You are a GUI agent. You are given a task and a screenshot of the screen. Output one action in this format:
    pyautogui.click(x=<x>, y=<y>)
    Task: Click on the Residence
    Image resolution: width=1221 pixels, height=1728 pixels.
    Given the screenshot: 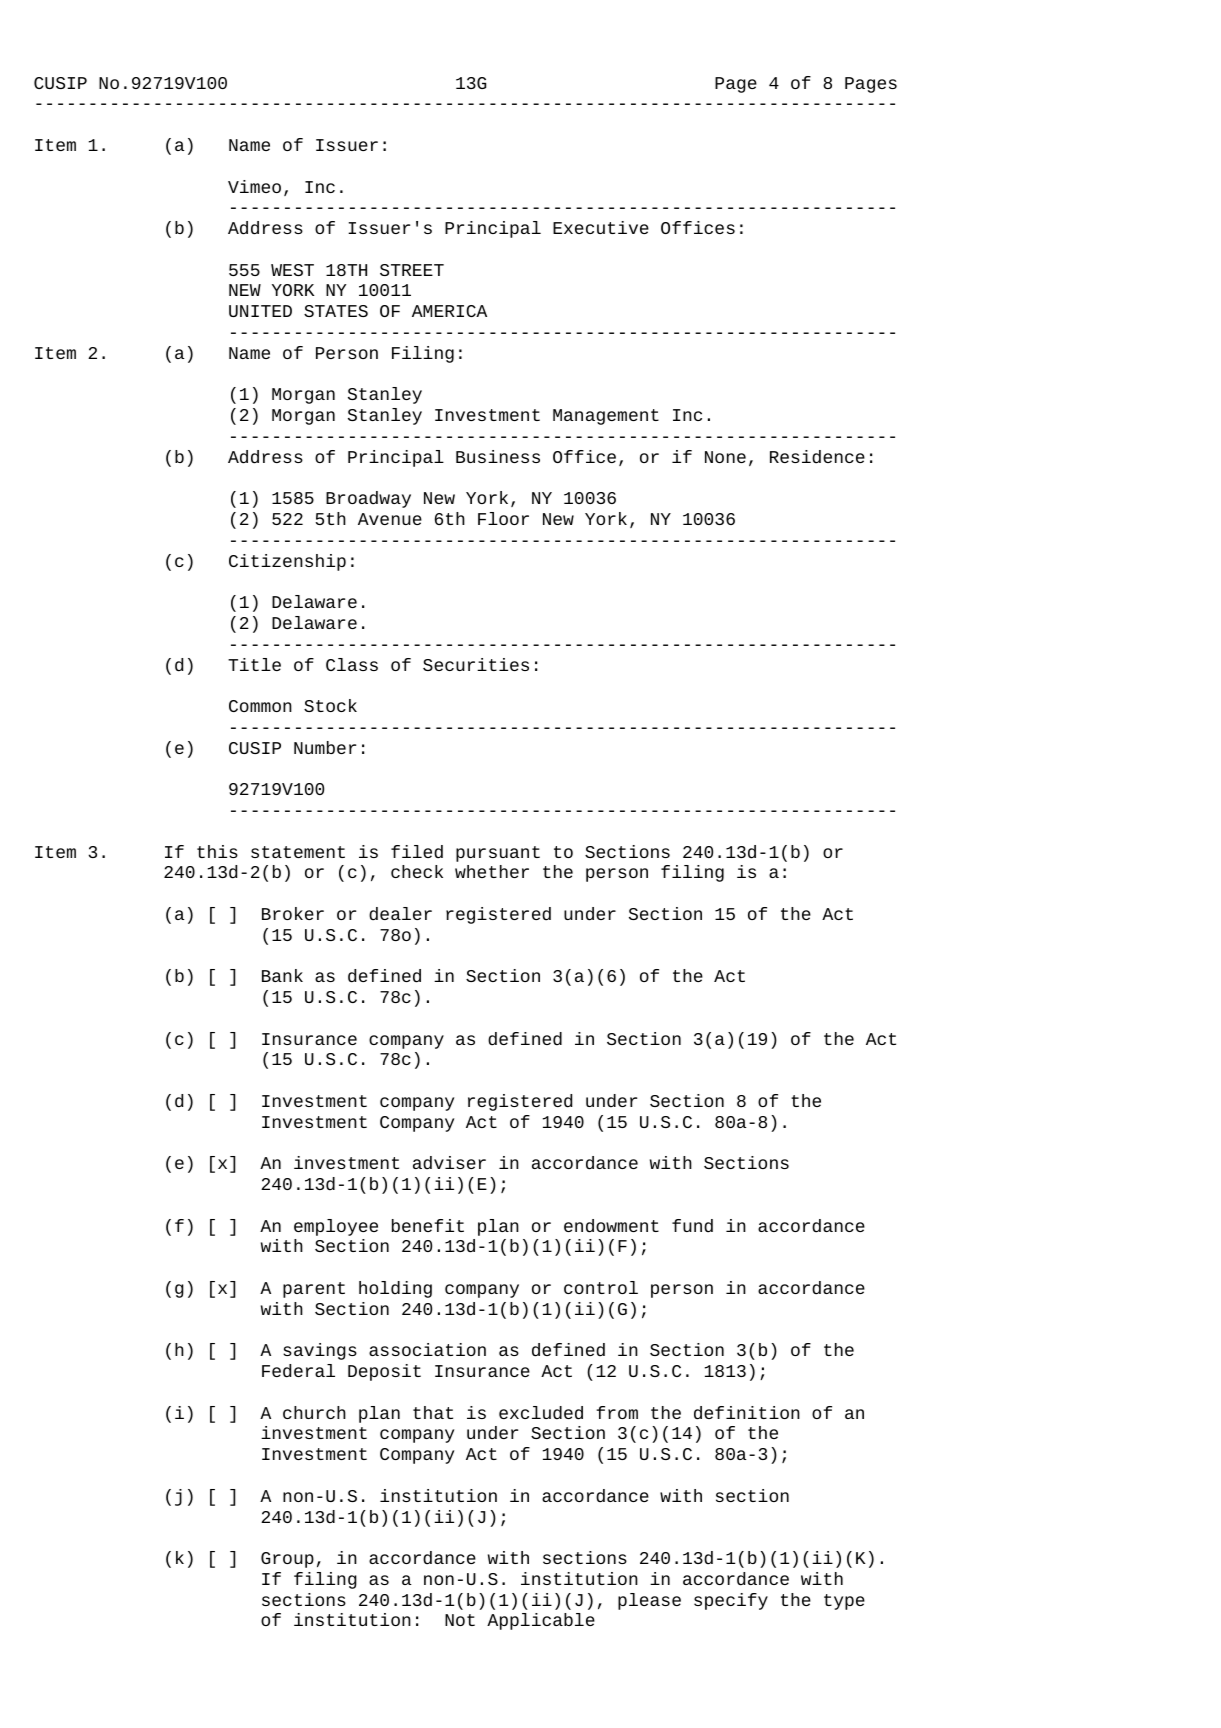 What is the action you would take?
    pyautogui.click(x=817, y=457)
